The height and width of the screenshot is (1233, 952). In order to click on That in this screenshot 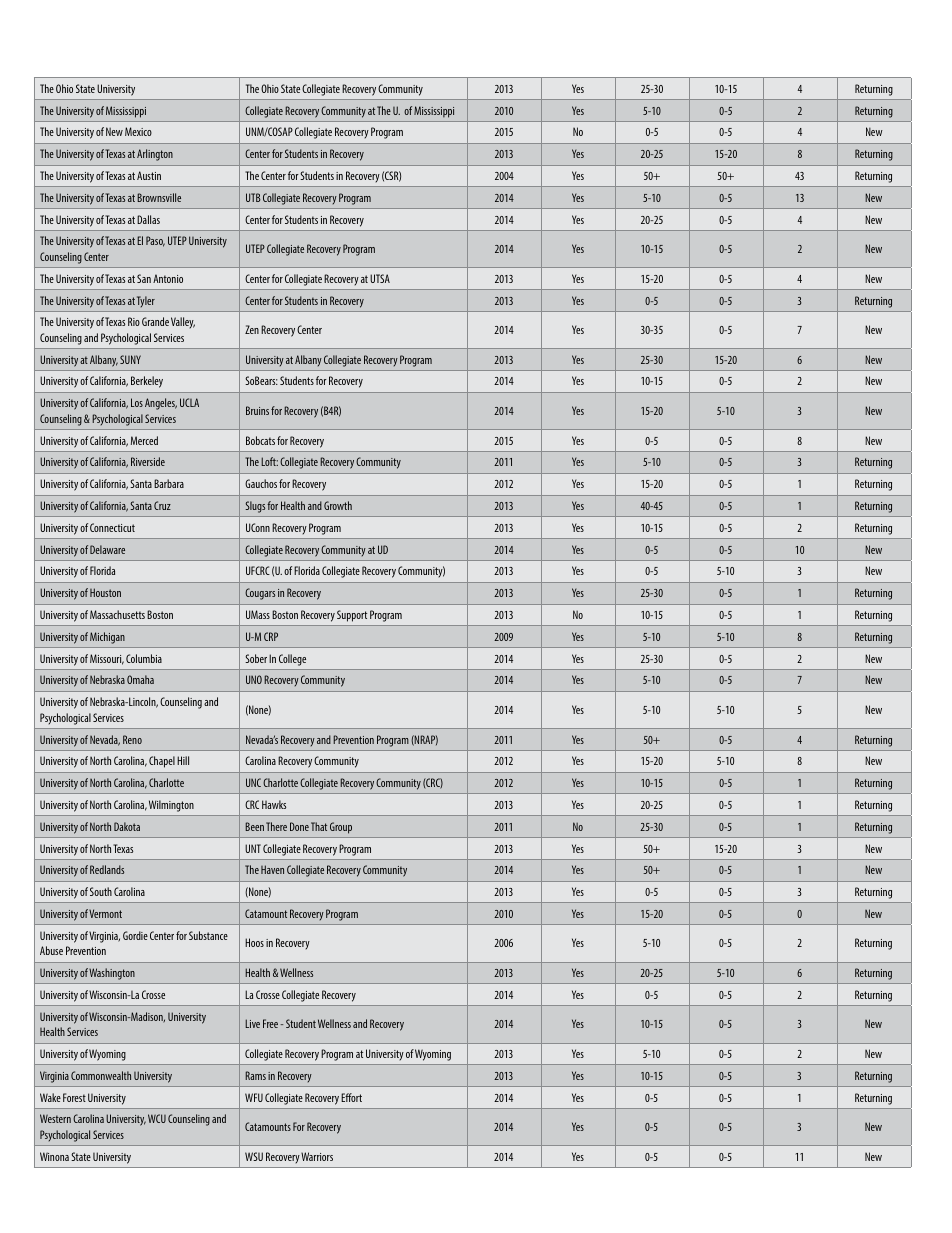, I will do `click(319, 826)`.
